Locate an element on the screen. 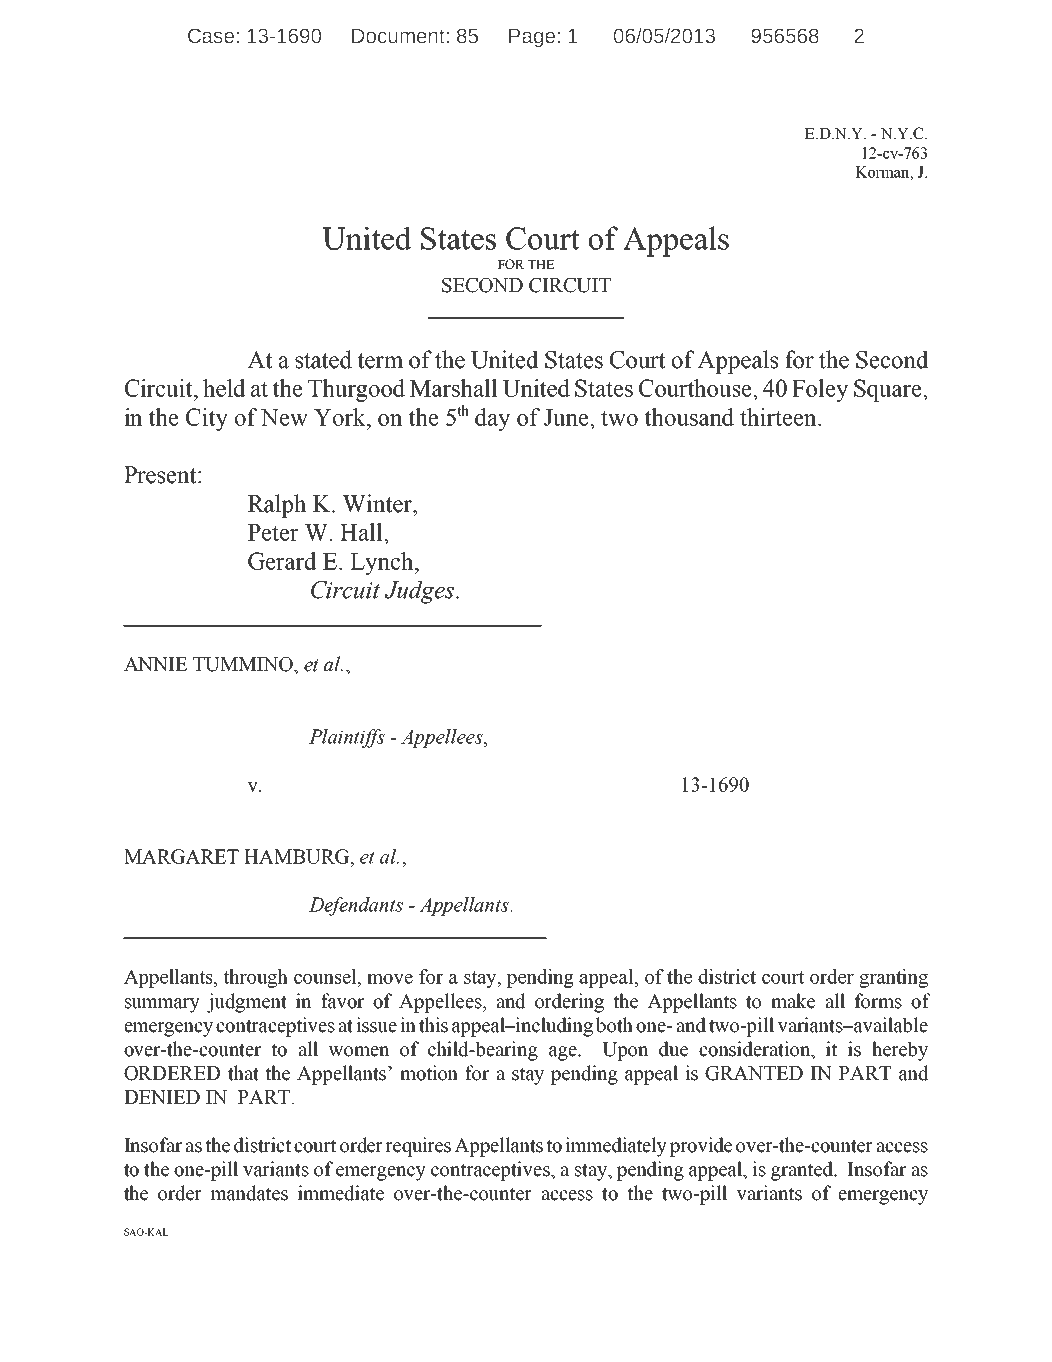 The image size is (1052, 1362). June is located at coordinates (567, 417).
